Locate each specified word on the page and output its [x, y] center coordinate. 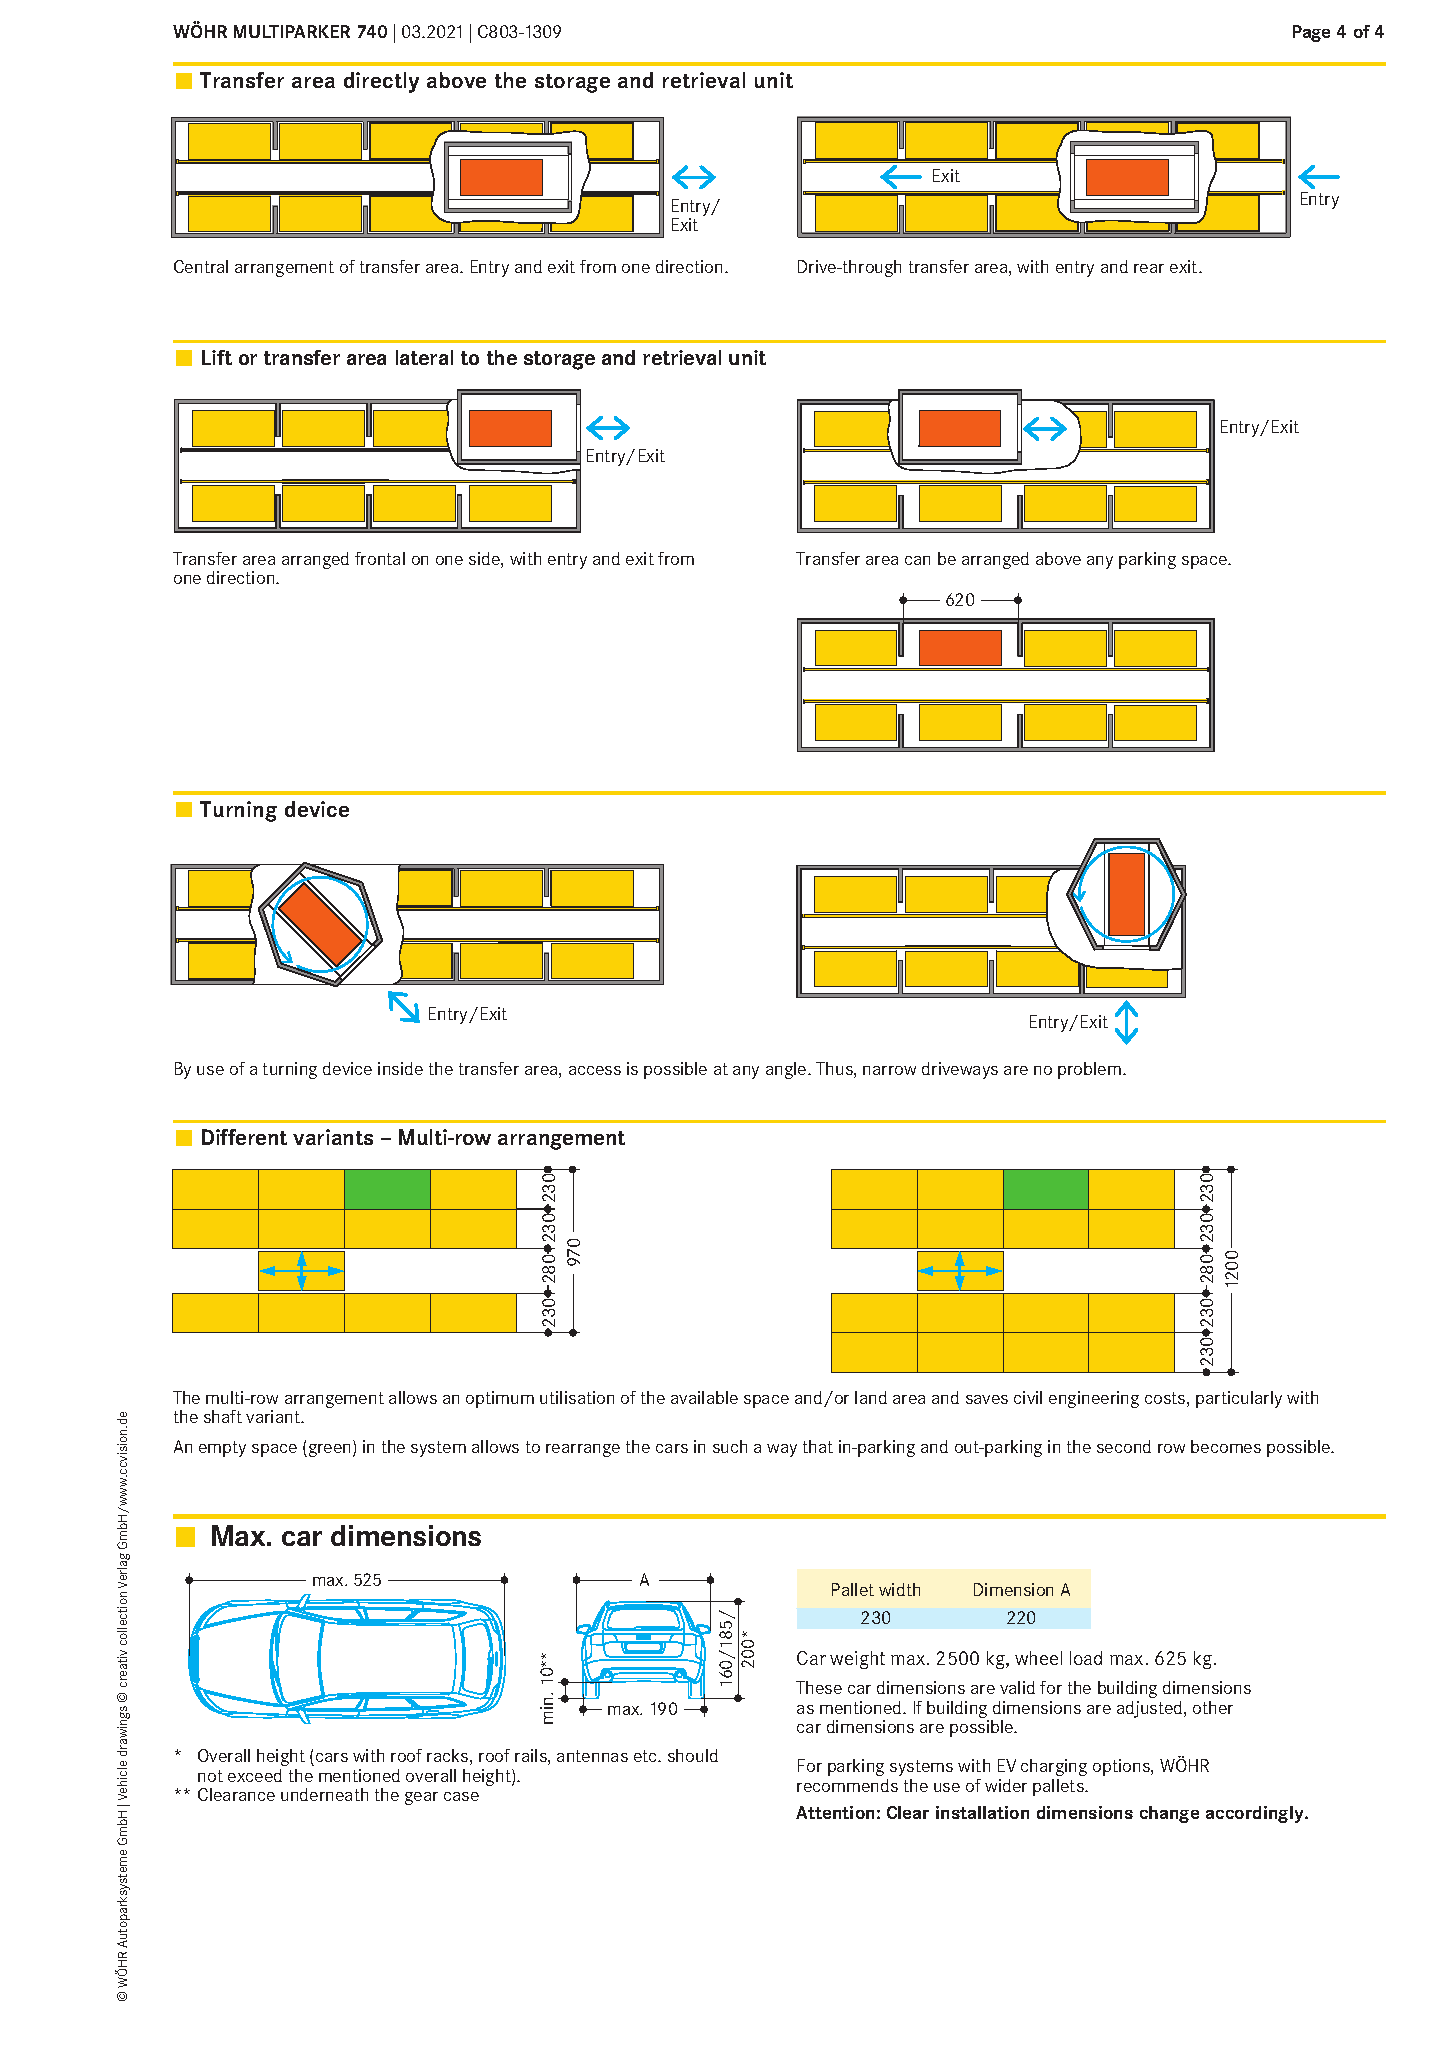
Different [244, 1137]
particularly [1239, 1399]
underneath [324, 1794]
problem [1089, 1070]
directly [381, 82]
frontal [380, 558]
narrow [889, 1070]
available [704, 1397]
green [330, 1450]
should [693, 1755]
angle [787, 1070]
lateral [424, 357]
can [917, 560]
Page [1311, 33]
